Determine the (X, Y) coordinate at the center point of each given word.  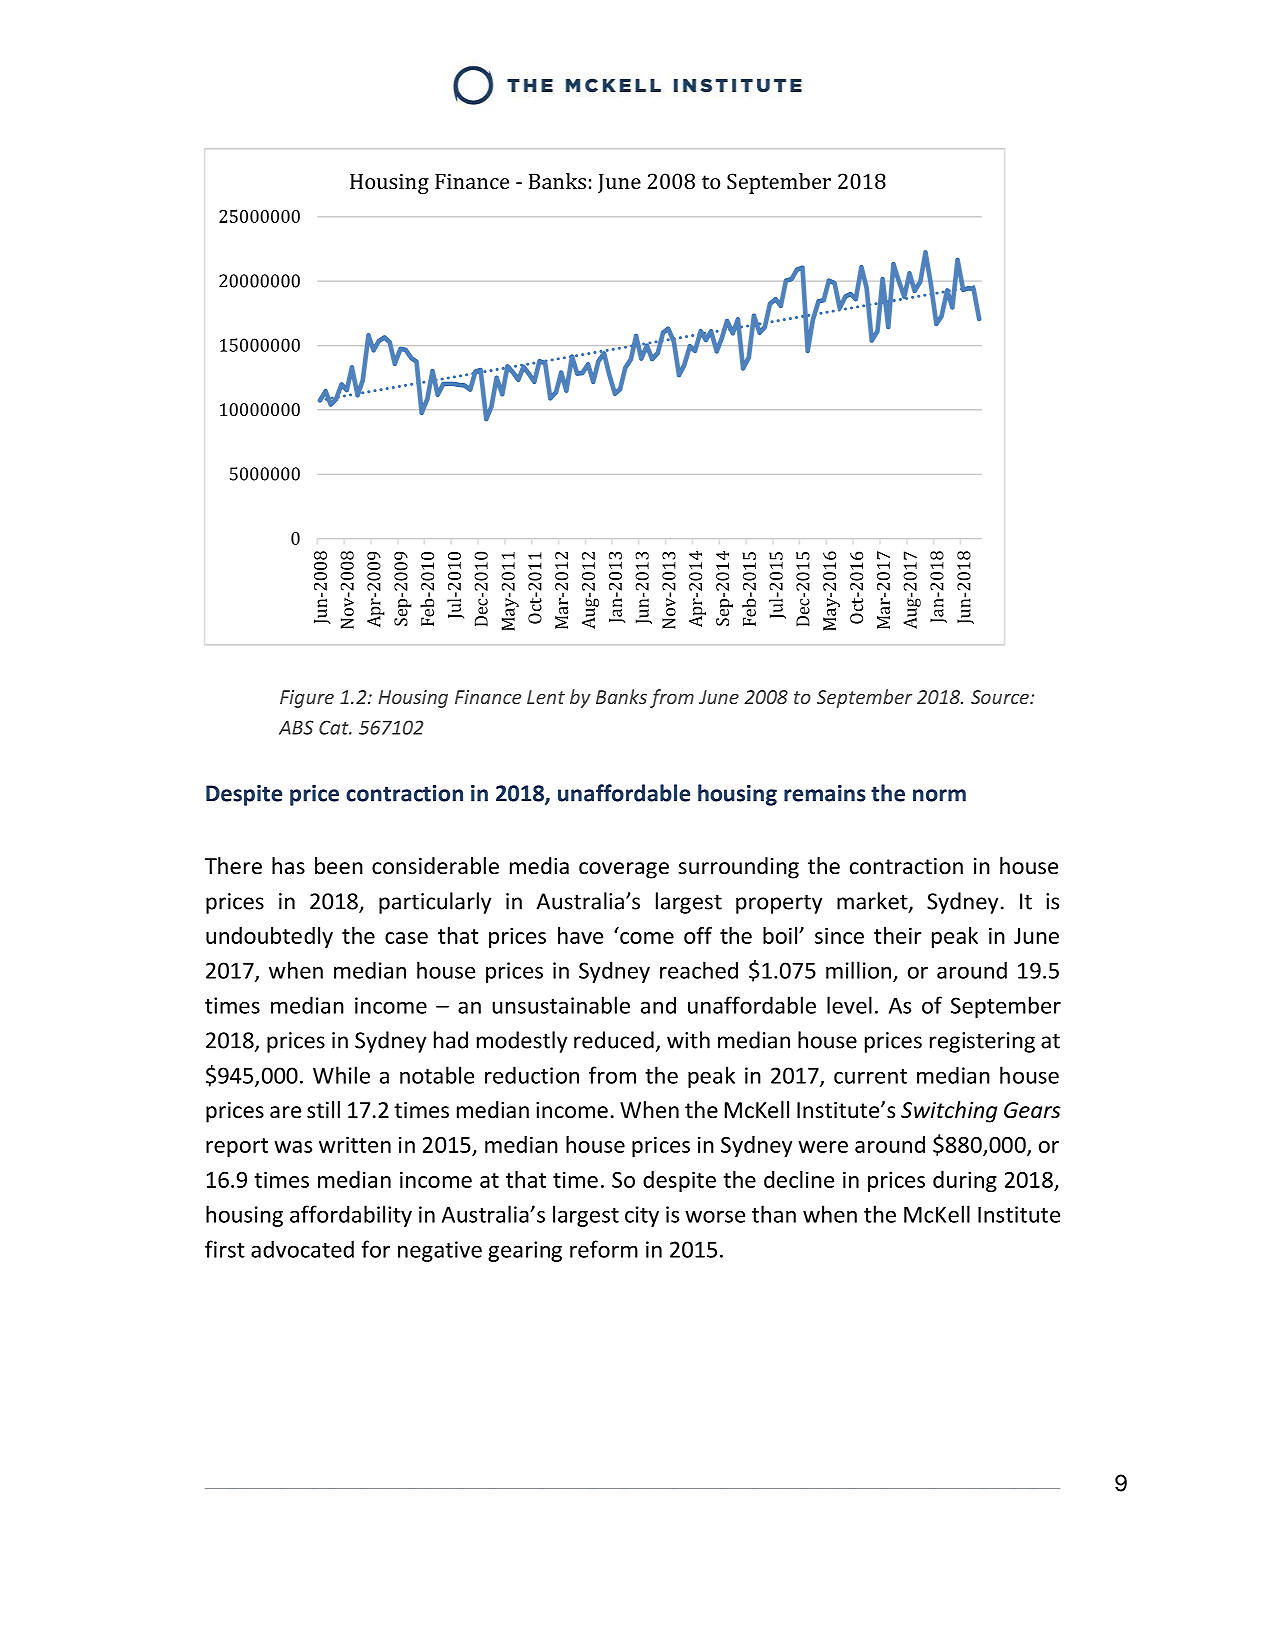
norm (939, 795)
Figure (307, 699)
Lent (546, 697)
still (323, 1110)
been (339, 866)
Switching (949, 1112)
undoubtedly (269, 937)
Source (1001, 697)
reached (699, 970)
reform (604, 1249)
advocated (302, 1249)
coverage (624, 870)
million (858, 970)
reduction (532, 1075)
